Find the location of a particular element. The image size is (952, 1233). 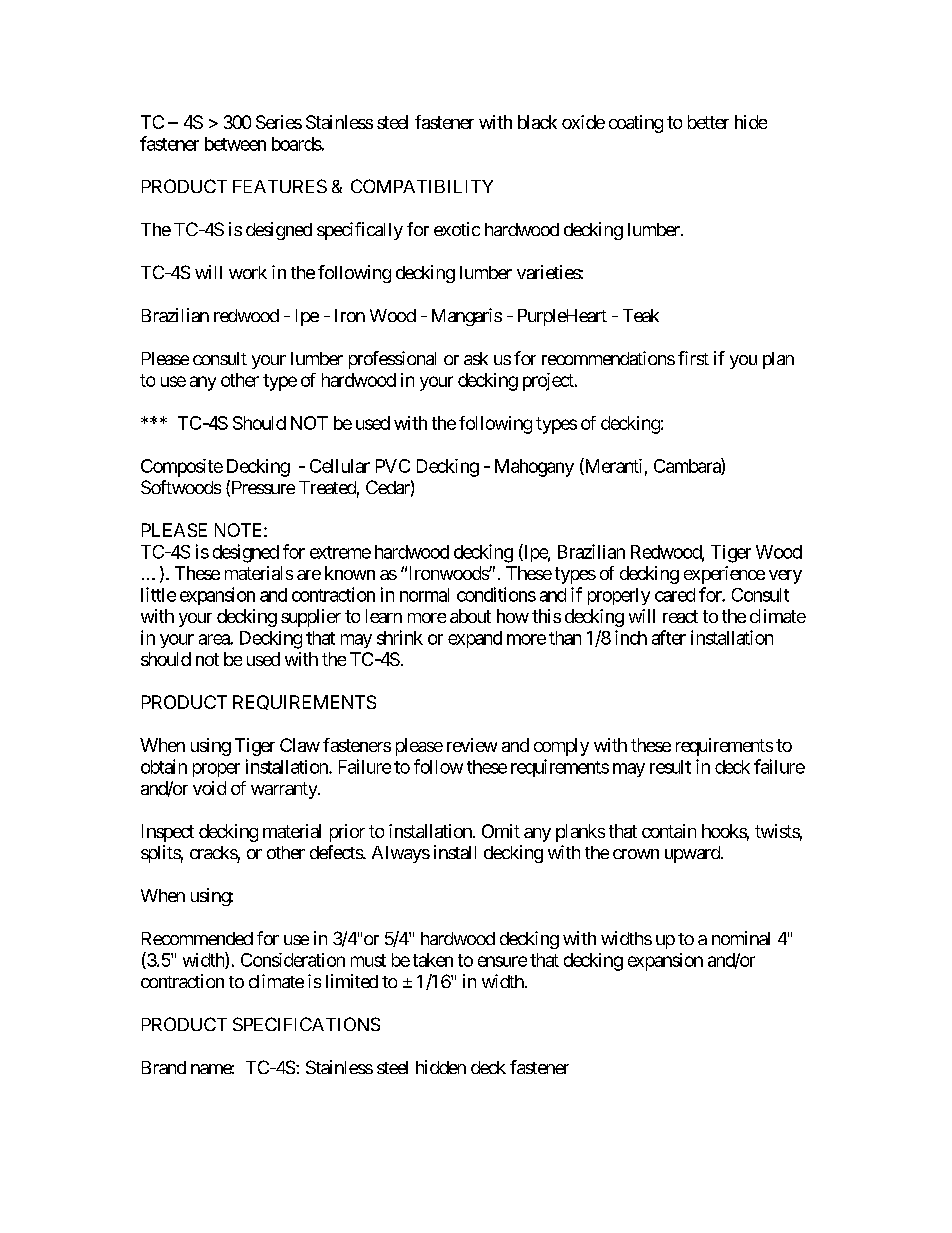

work is located at coordinates (248, 272).
